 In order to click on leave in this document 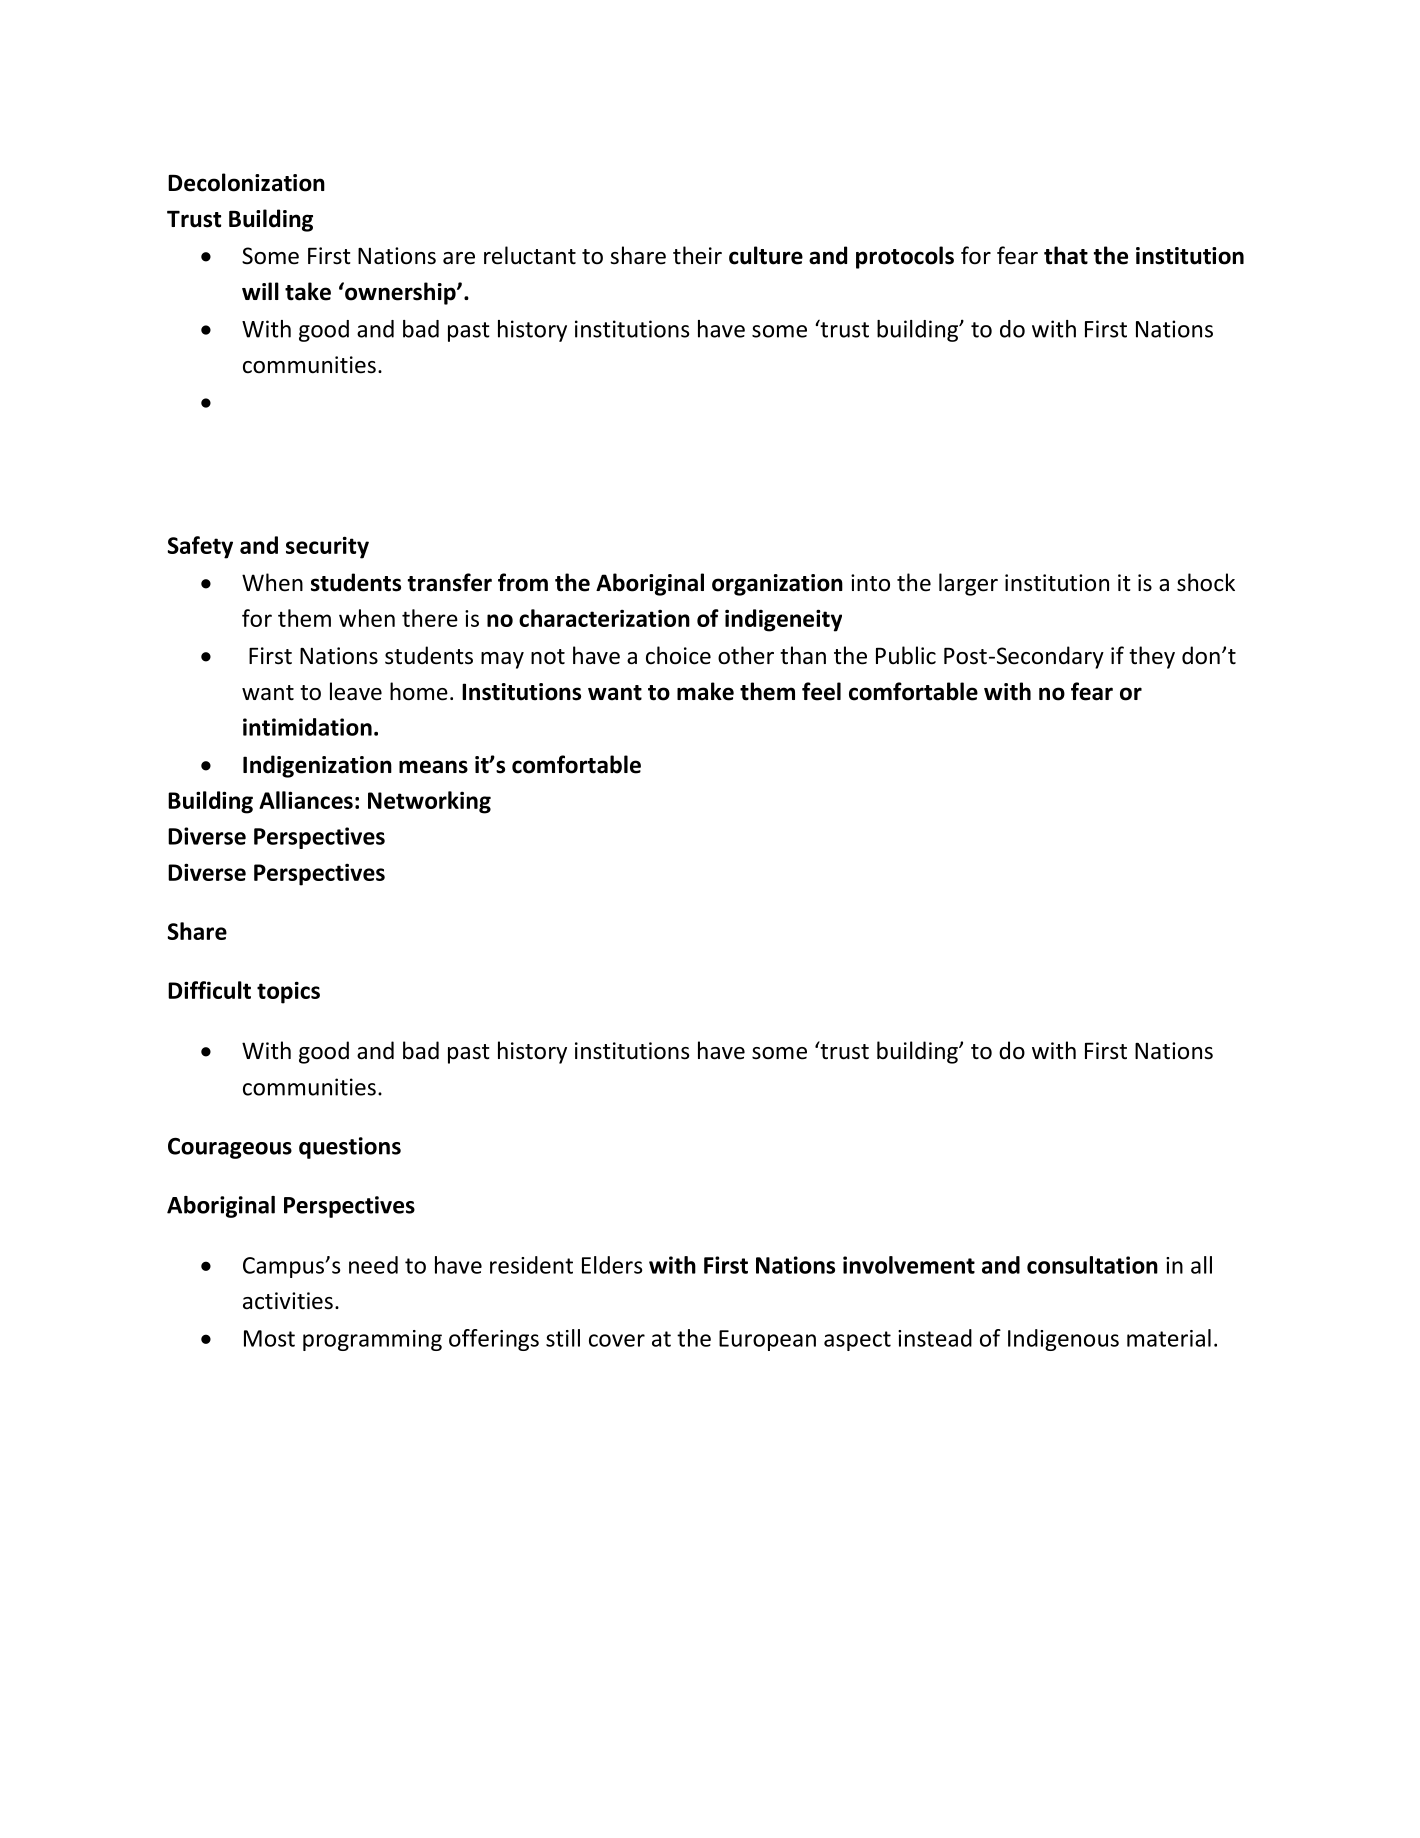, I will do `click(356, 691)`.
